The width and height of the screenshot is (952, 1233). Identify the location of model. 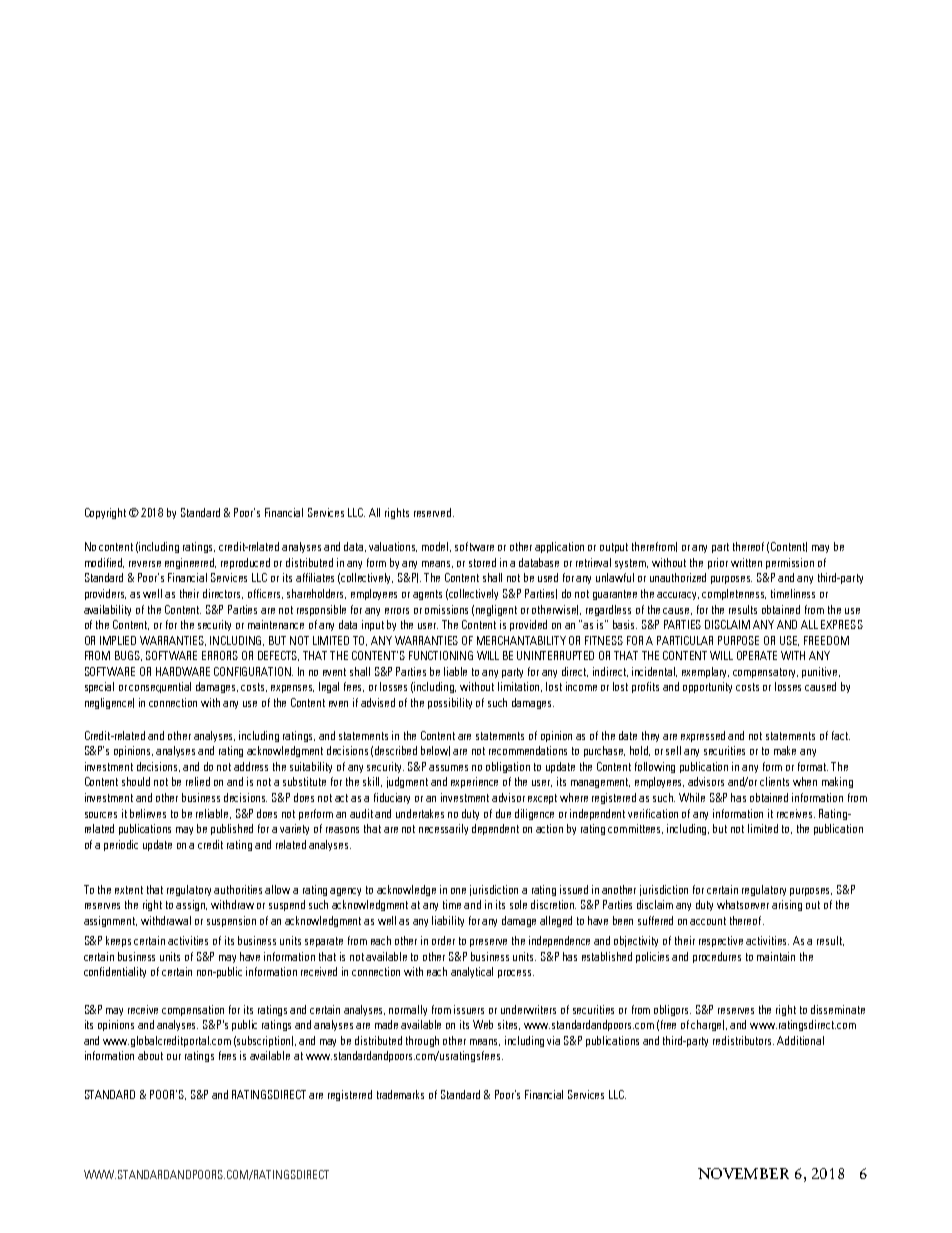
(436, 547).
